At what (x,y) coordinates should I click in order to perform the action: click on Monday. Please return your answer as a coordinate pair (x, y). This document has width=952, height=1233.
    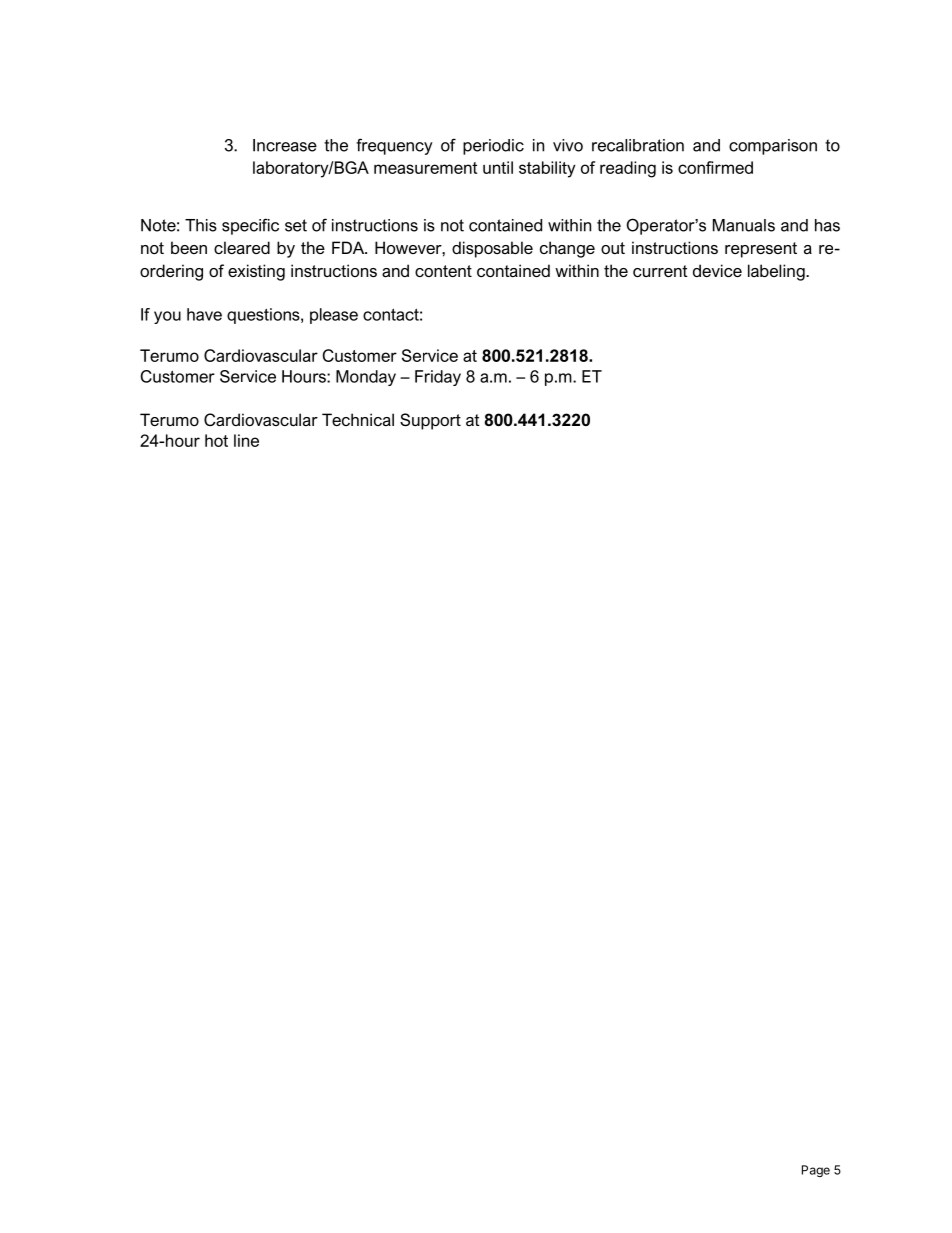
    Looking at the image, I should click on (366, 378).
